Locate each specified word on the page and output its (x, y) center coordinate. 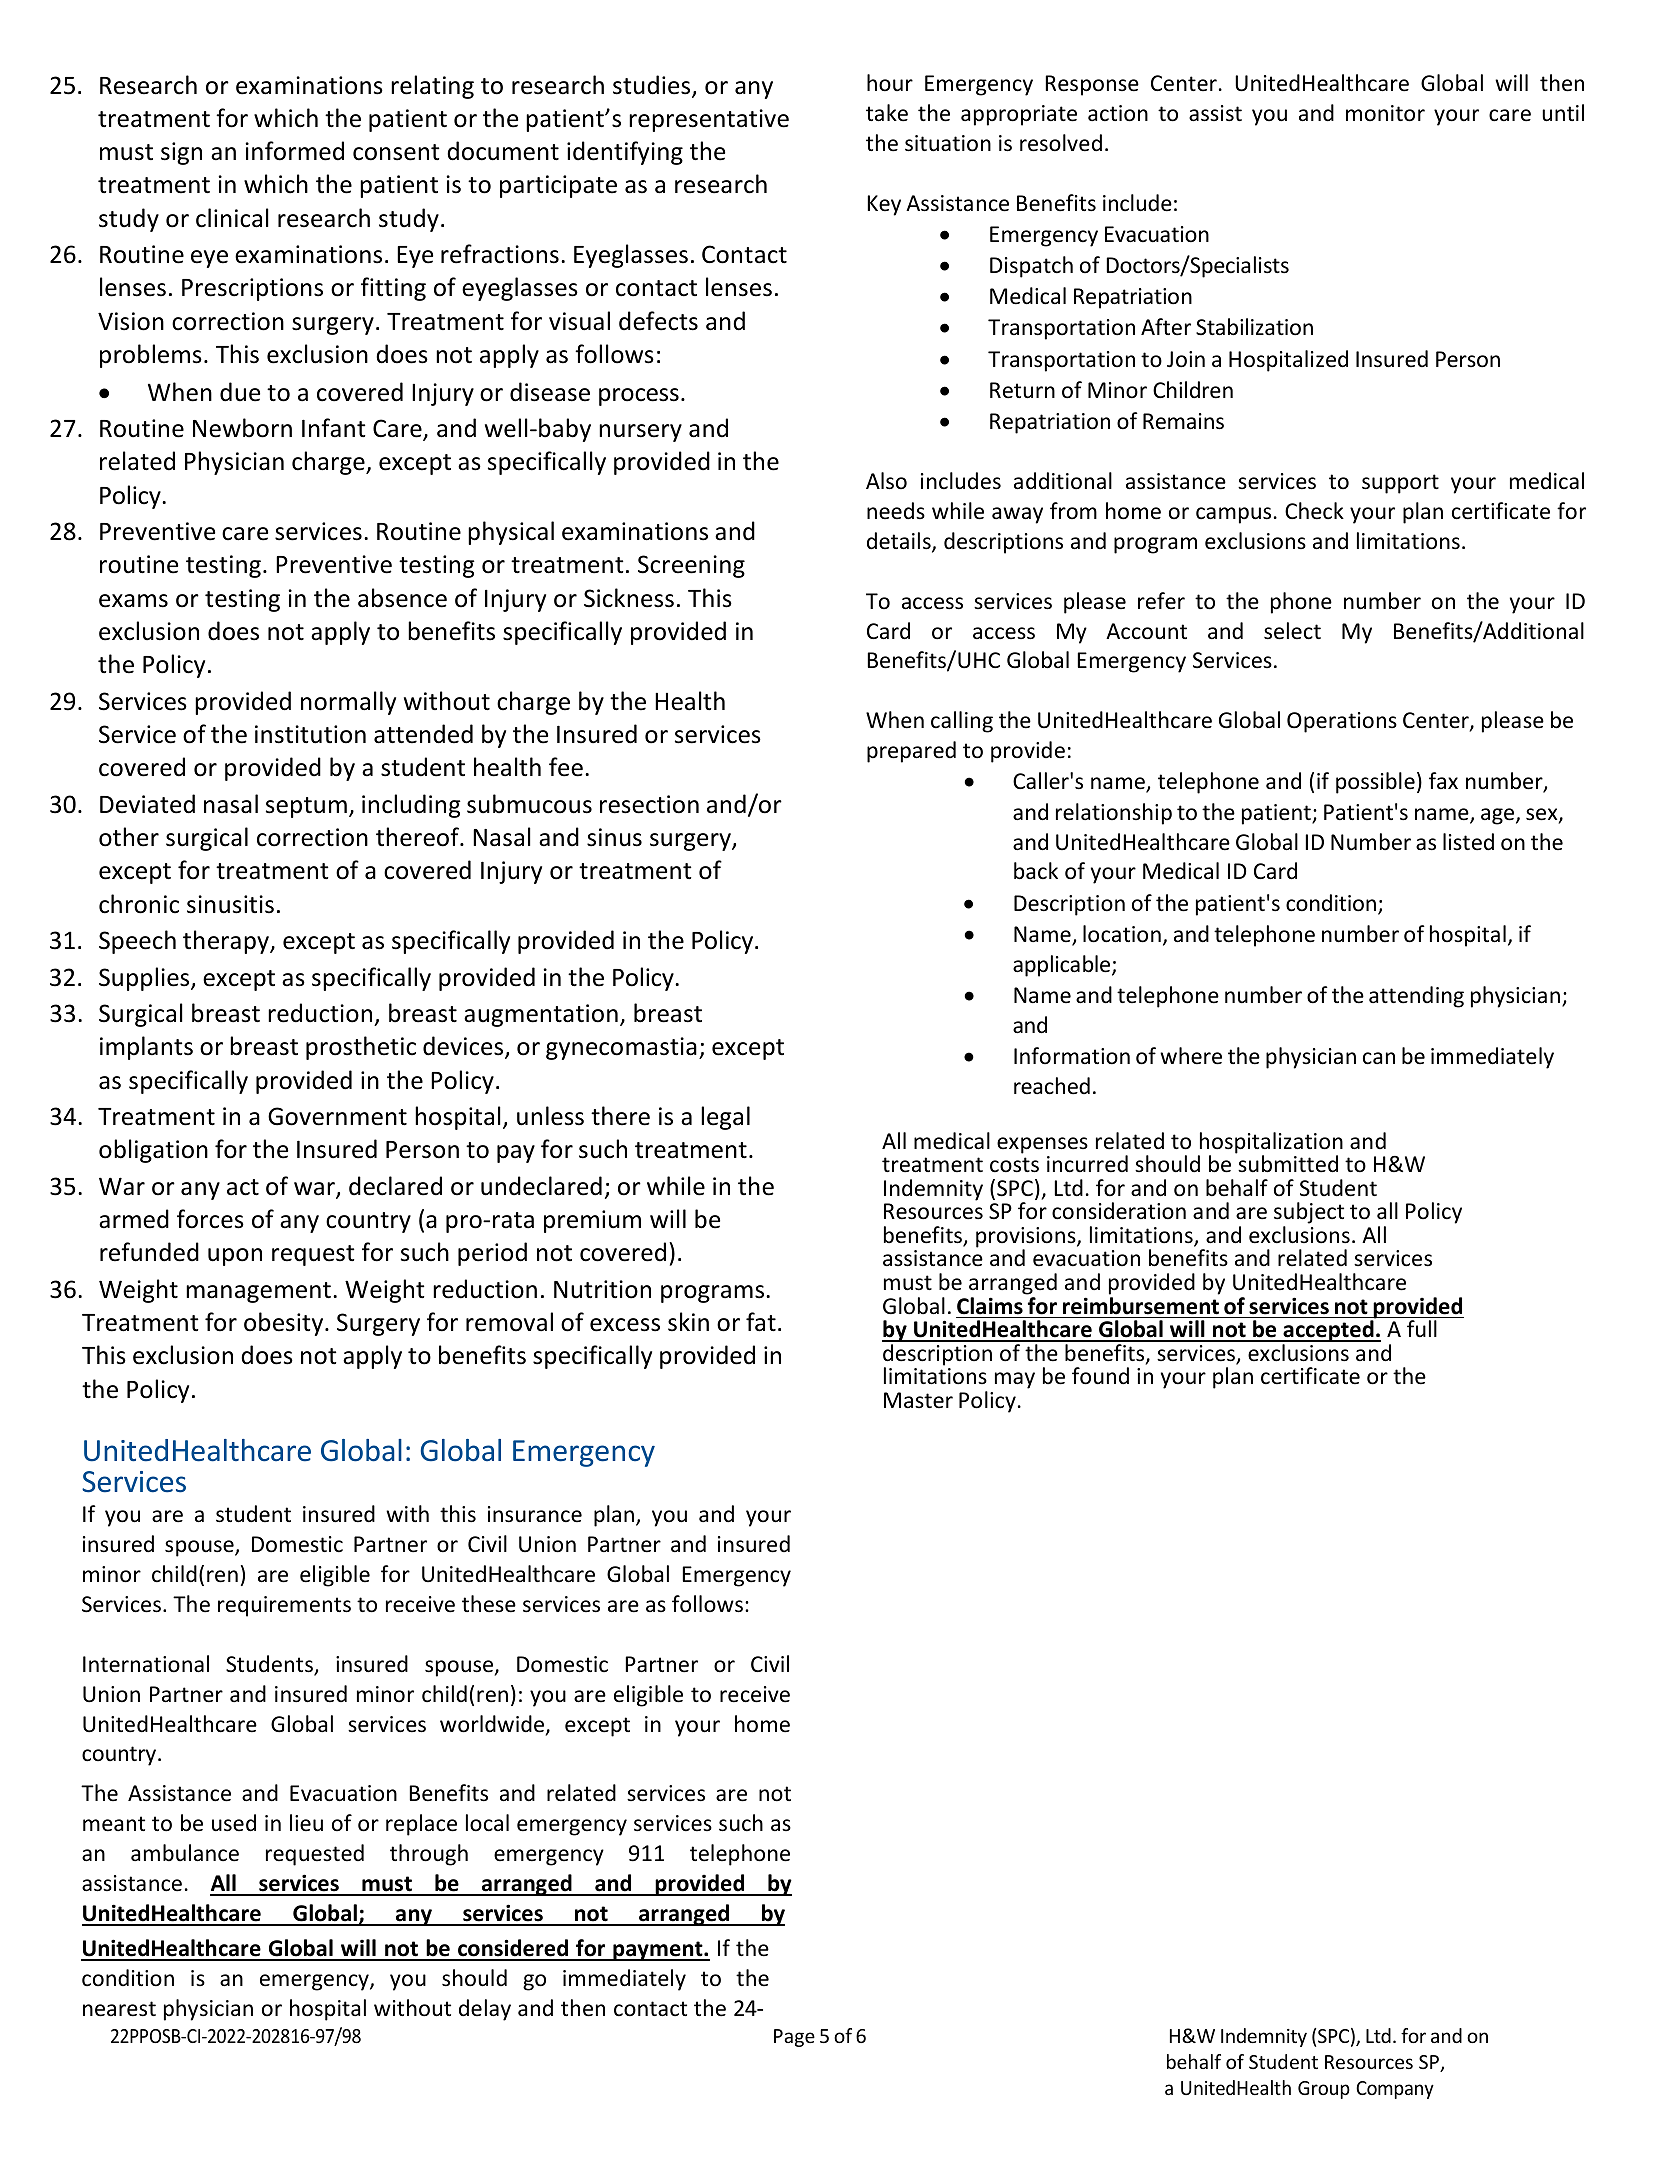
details (900, 542)
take (887, 113)
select (1292, 631)
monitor (1385, 113)
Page (794, 2038)
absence (402, 598)
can (1379, 1058)
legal (725, 1118)
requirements (284, 1606)
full (1422, 1329)
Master (918, 1400)
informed (294, 151)
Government (337, 1116)
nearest (119, 2009)
